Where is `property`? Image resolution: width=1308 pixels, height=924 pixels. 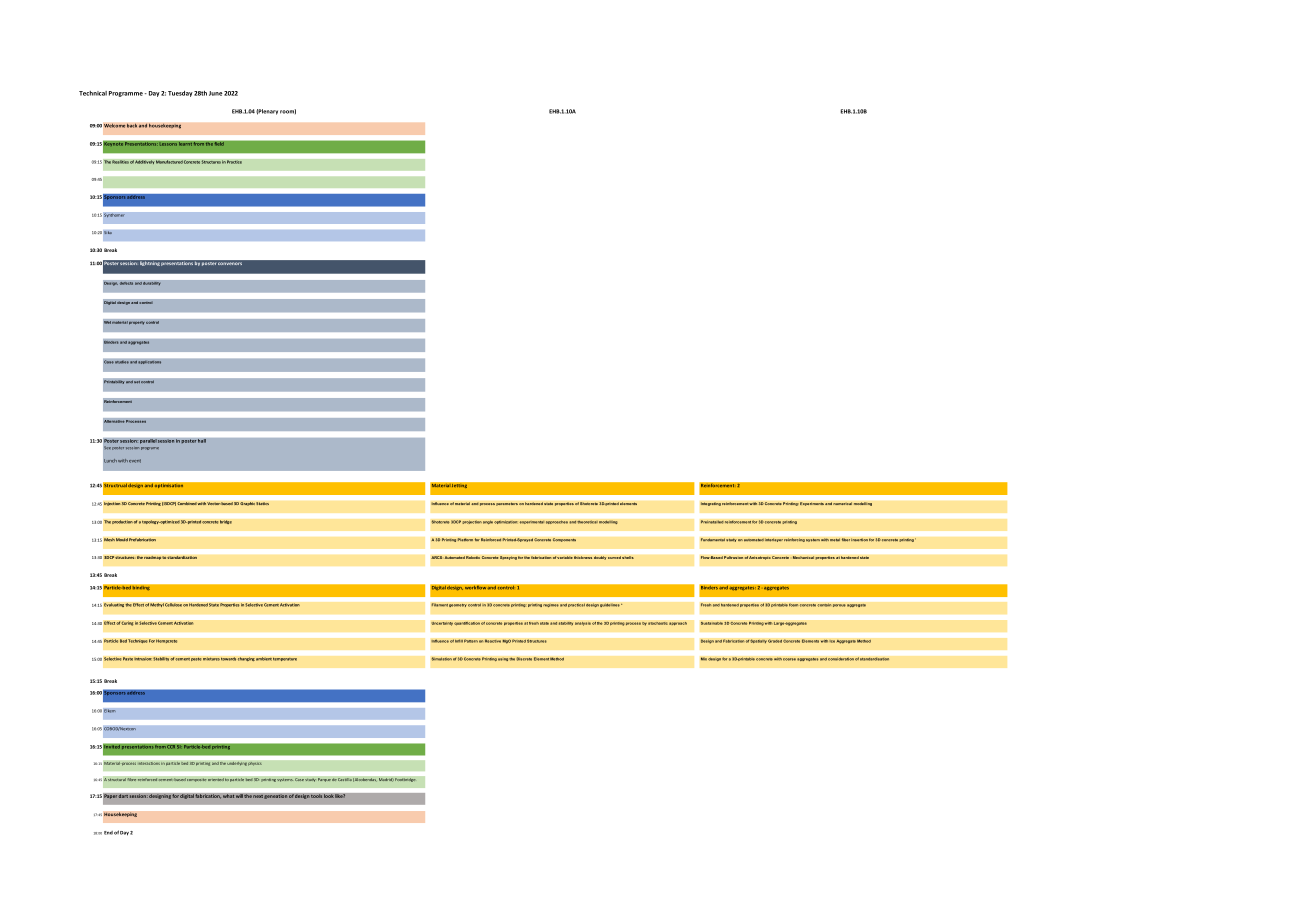 property is located at coordinates (137, 323).
